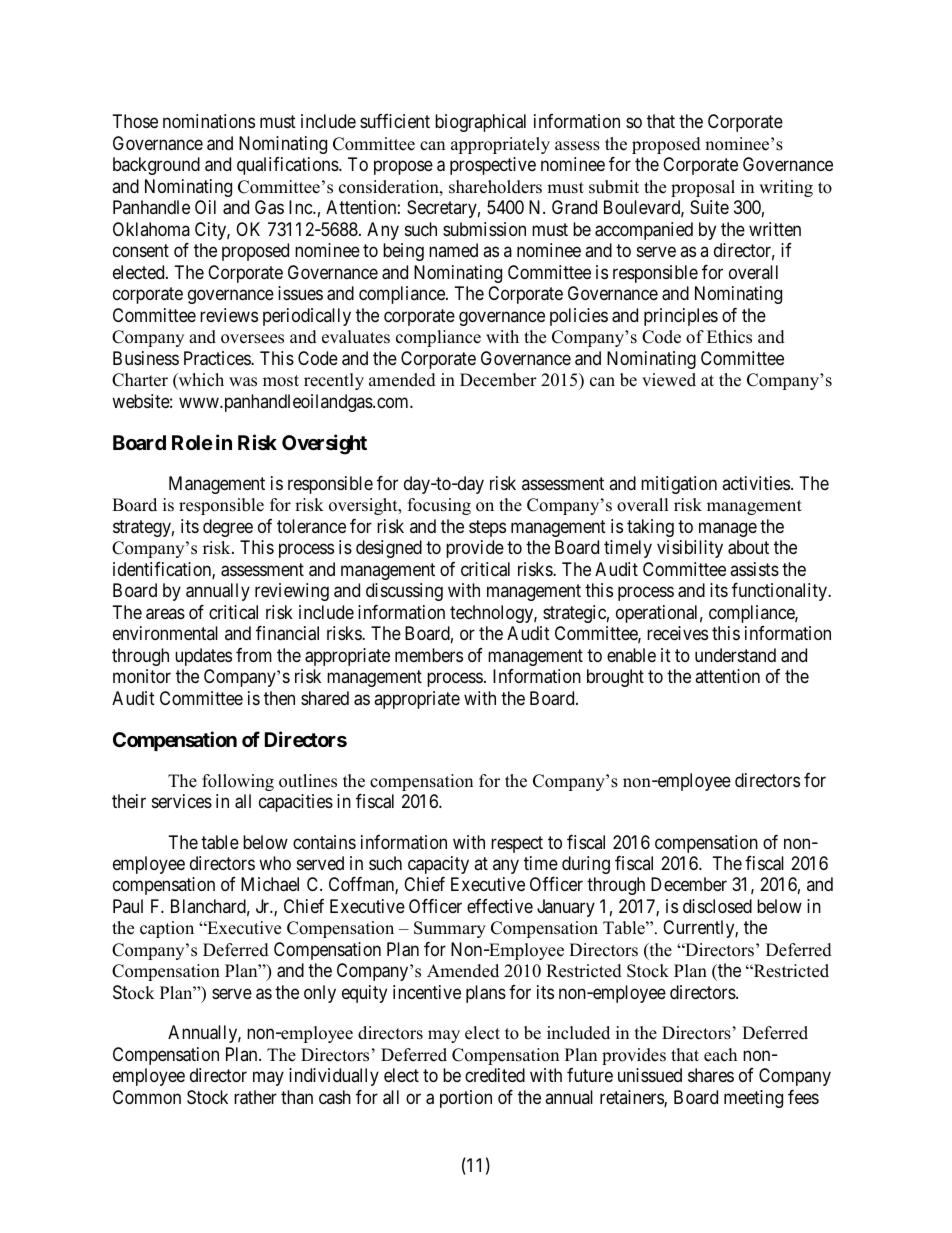  I want to click on services, so click(182, 801).
